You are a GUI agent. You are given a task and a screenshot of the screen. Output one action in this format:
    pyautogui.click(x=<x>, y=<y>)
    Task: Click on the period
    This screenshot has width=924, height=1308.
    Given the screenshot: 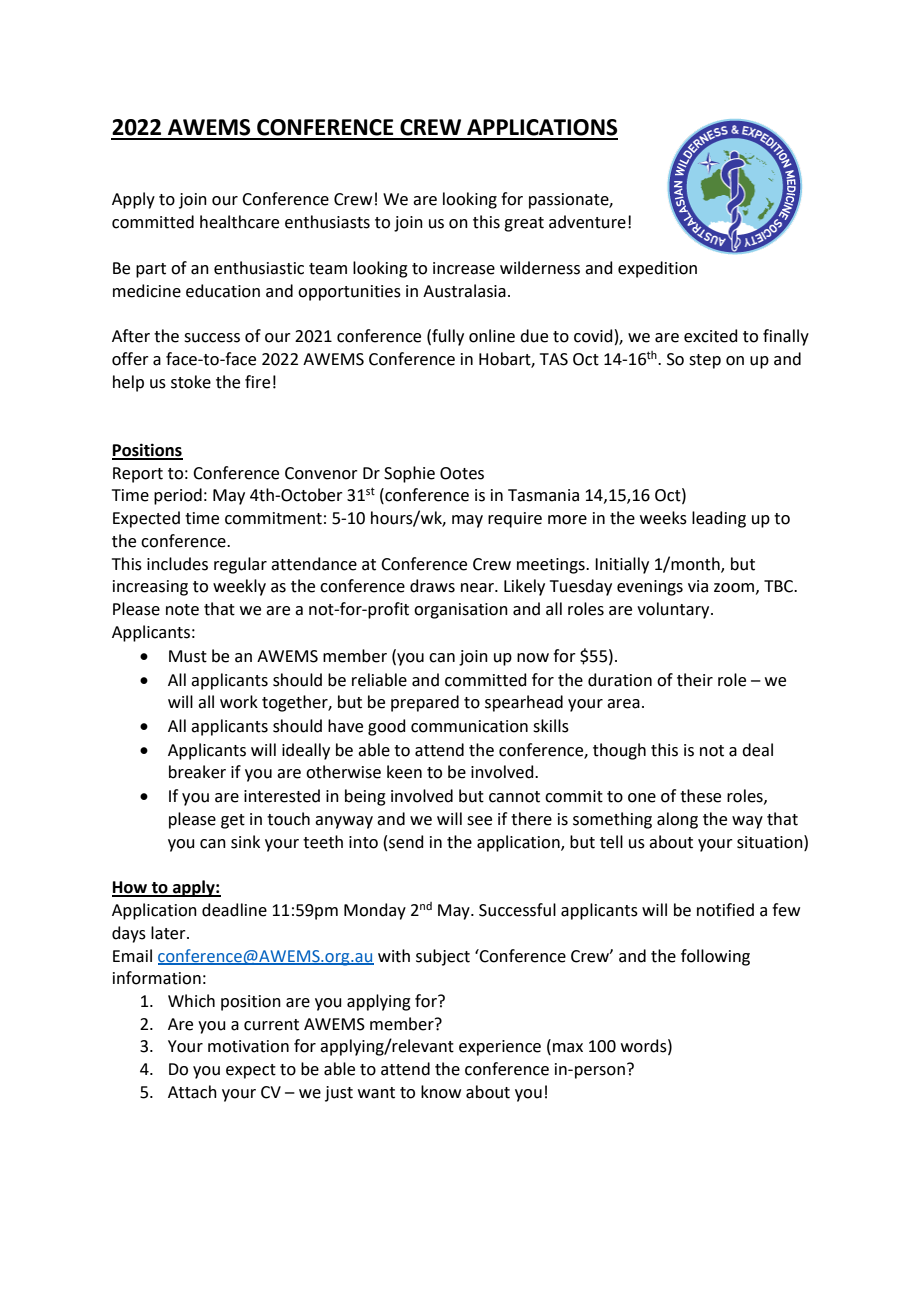 What is the action you would take?
    pyautogui.click(x=178, y=496)
